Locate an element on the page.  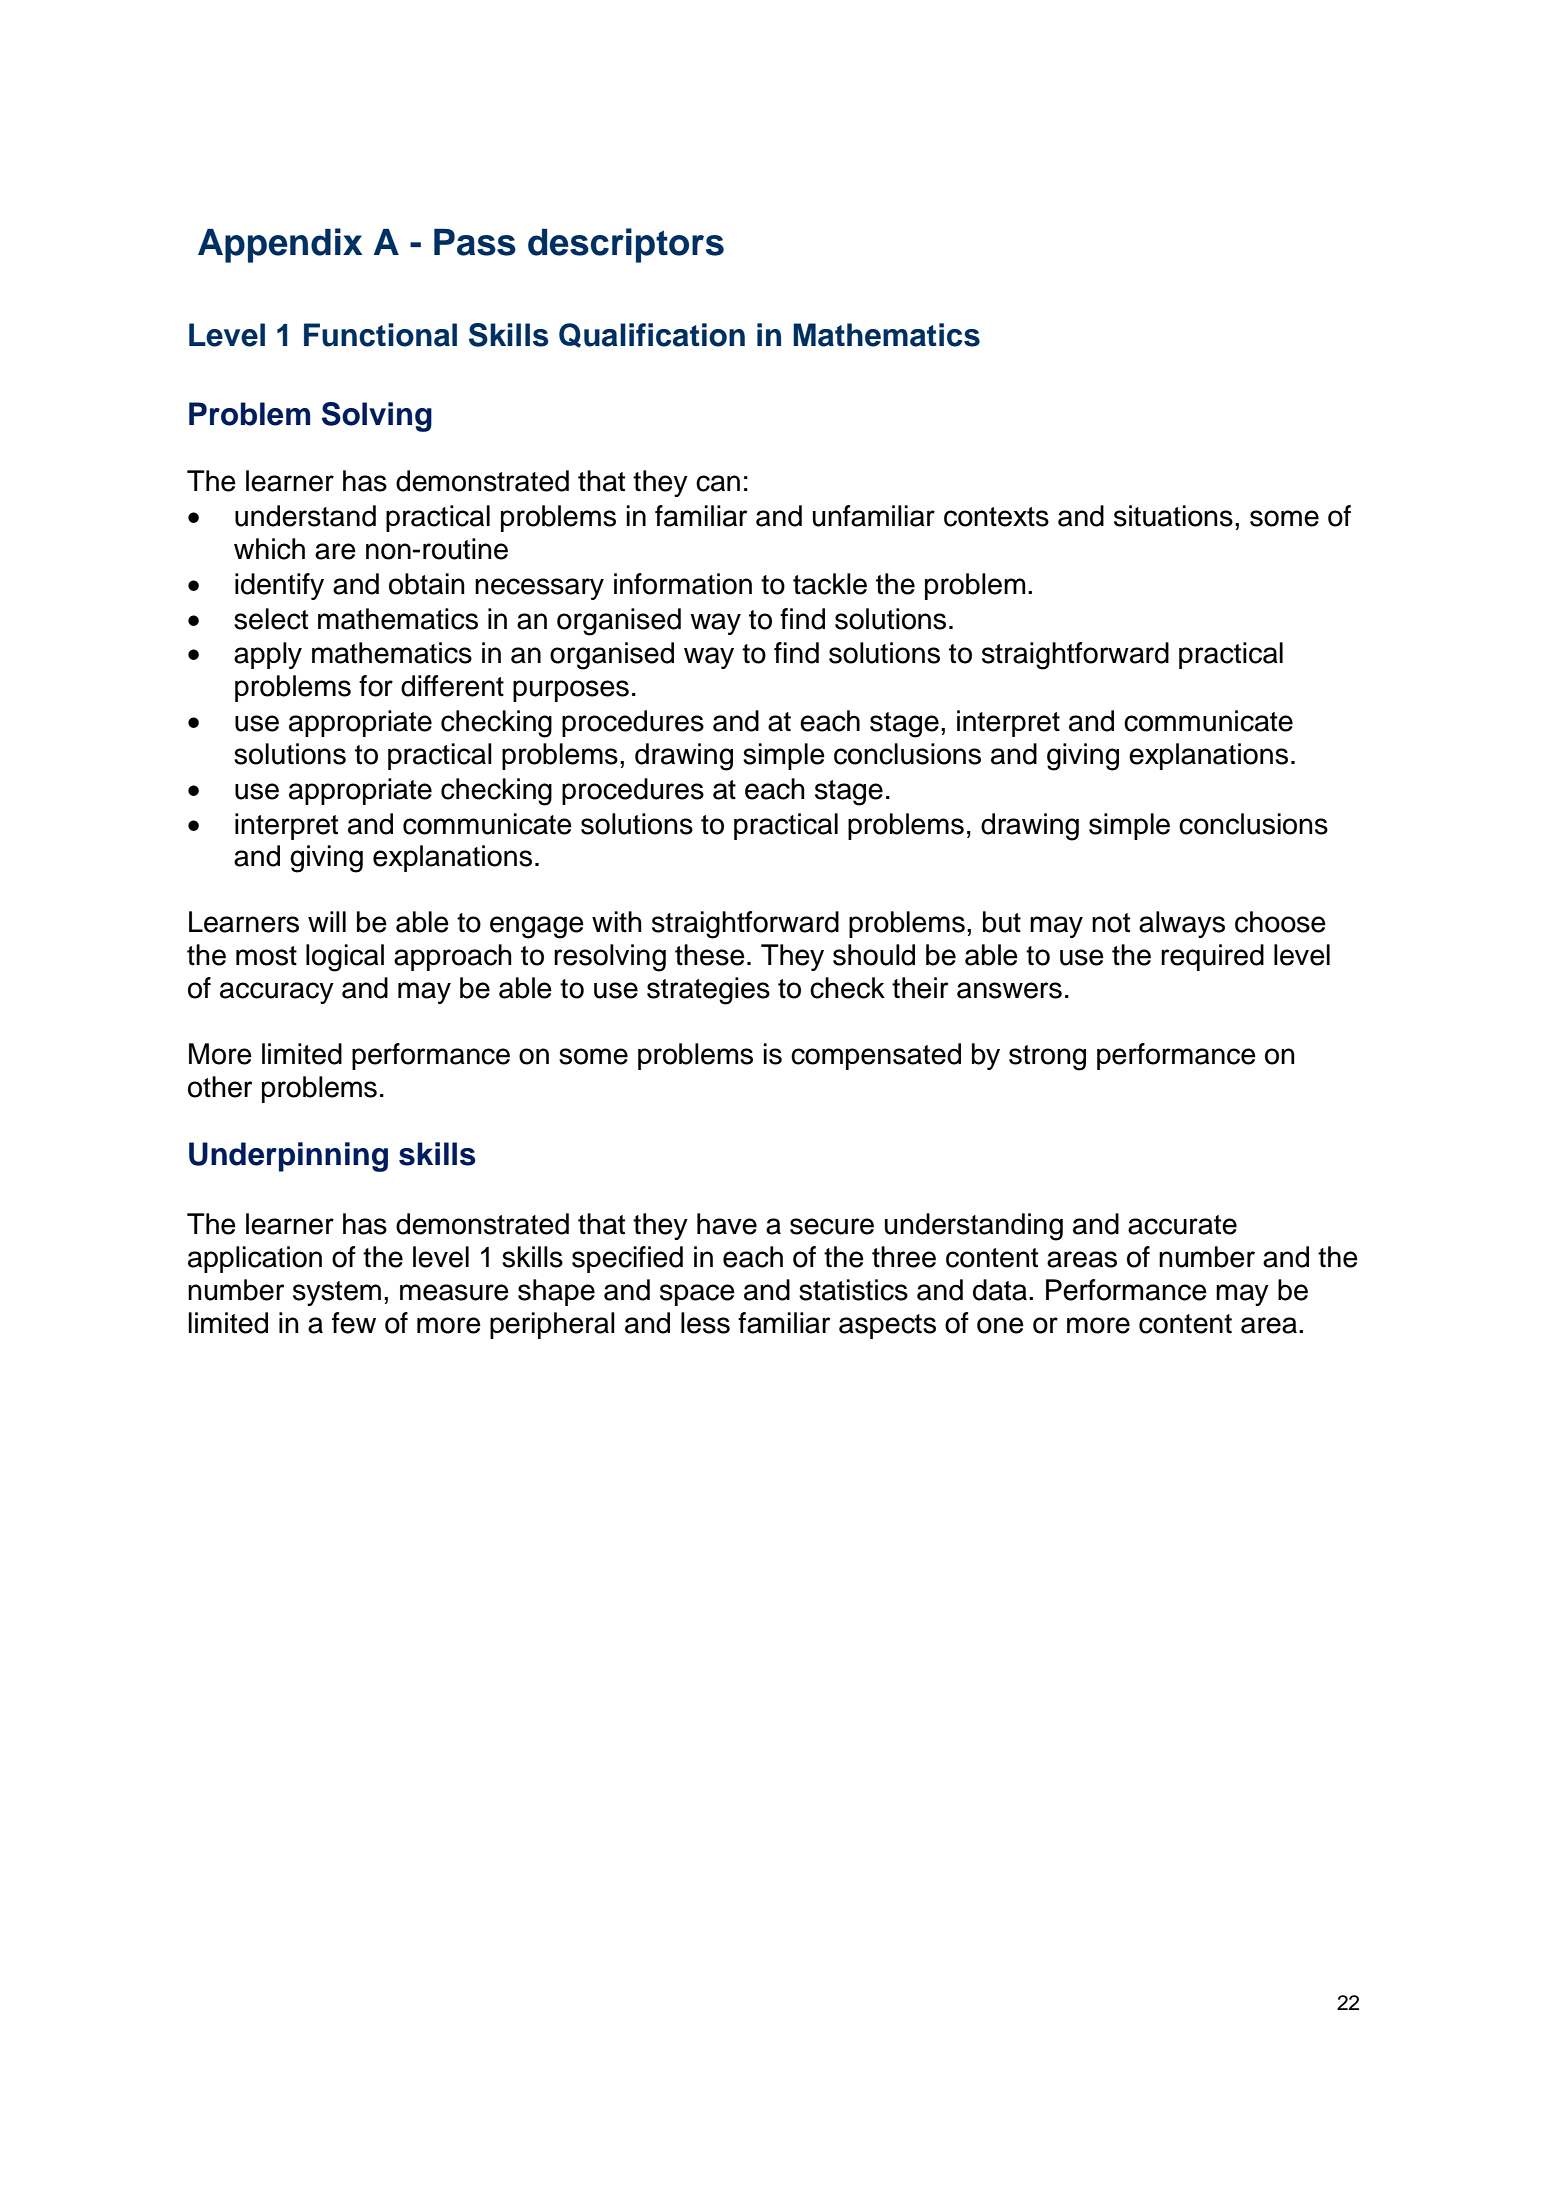
can is located at coordinates (718, 483).
